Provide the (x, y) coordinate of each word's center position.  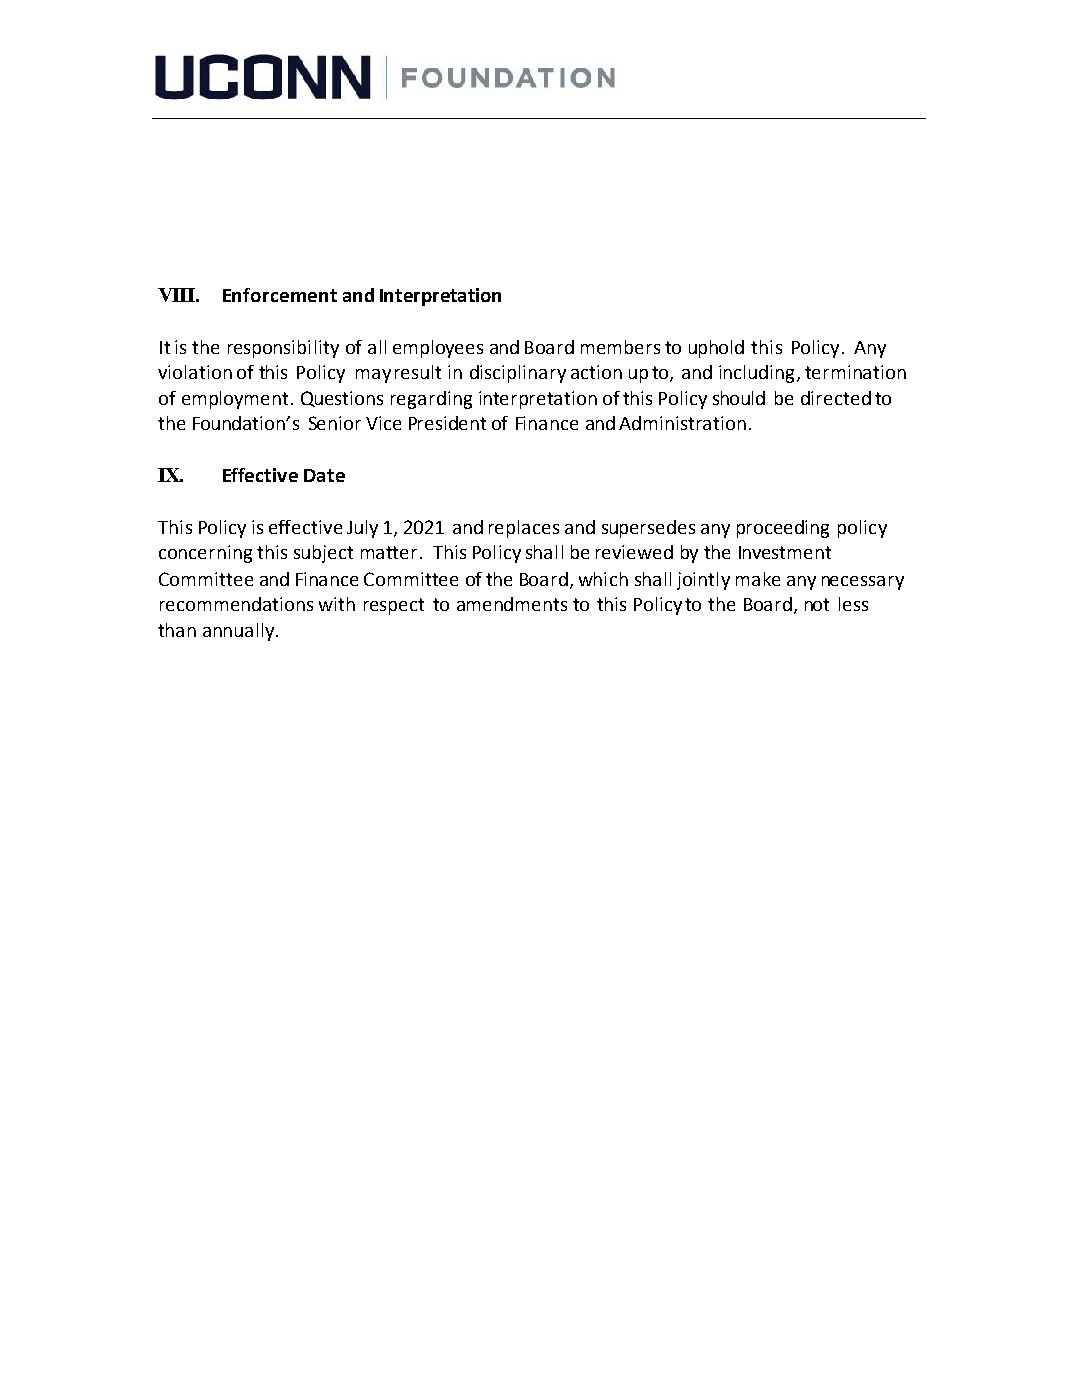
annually (240, 632)
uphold (716, 349)
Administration (682, 423)
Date (324, 475)
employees (438, 349)
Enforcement (280, 295)
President (447, 423)
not (817, 604)
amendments (512, 604)
